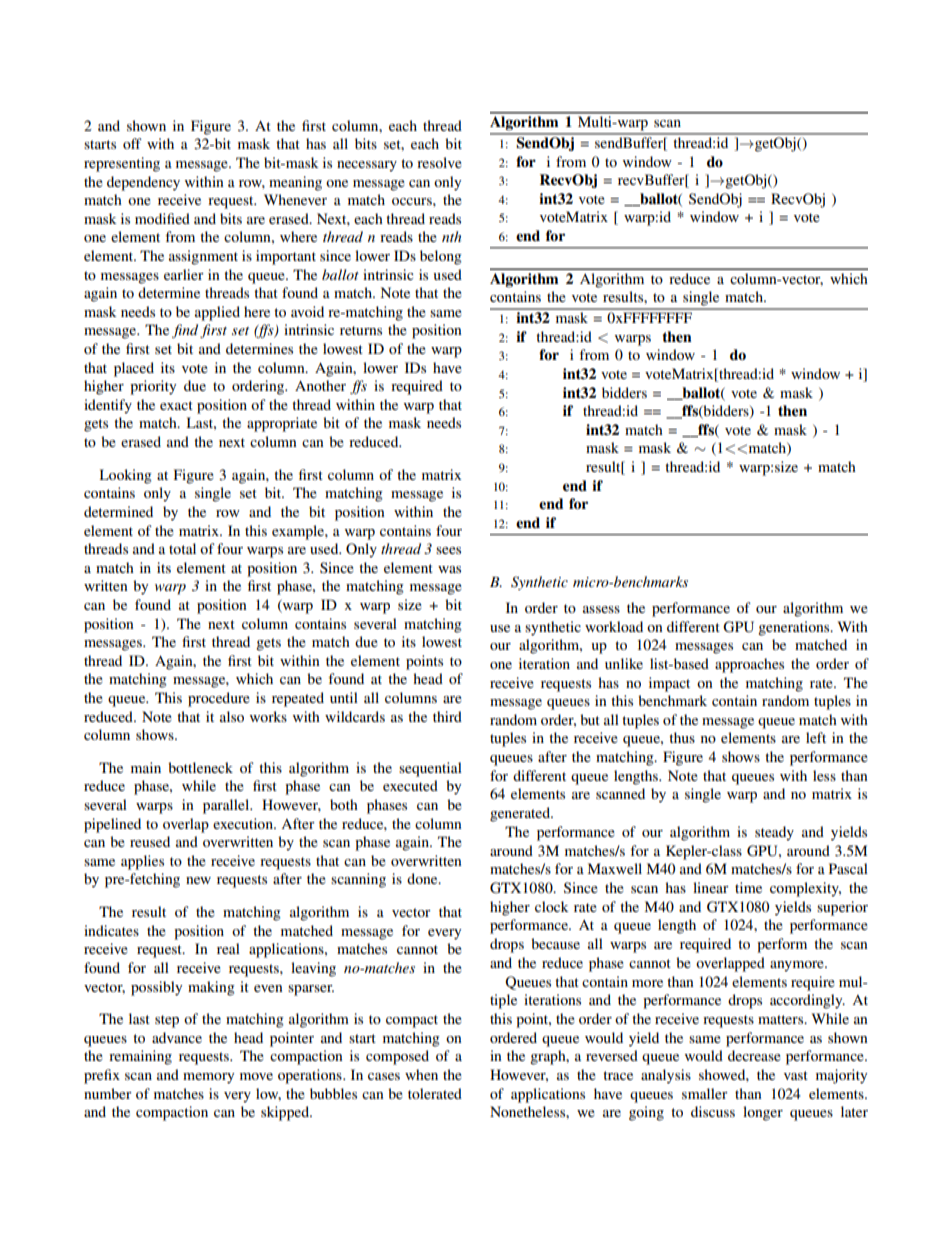 Image resolution: width=952 pixels, height=1233 pixels. What do you see at coordinates (441, 257) in the page?
I see `belong` at bounding box center [441, 257].
